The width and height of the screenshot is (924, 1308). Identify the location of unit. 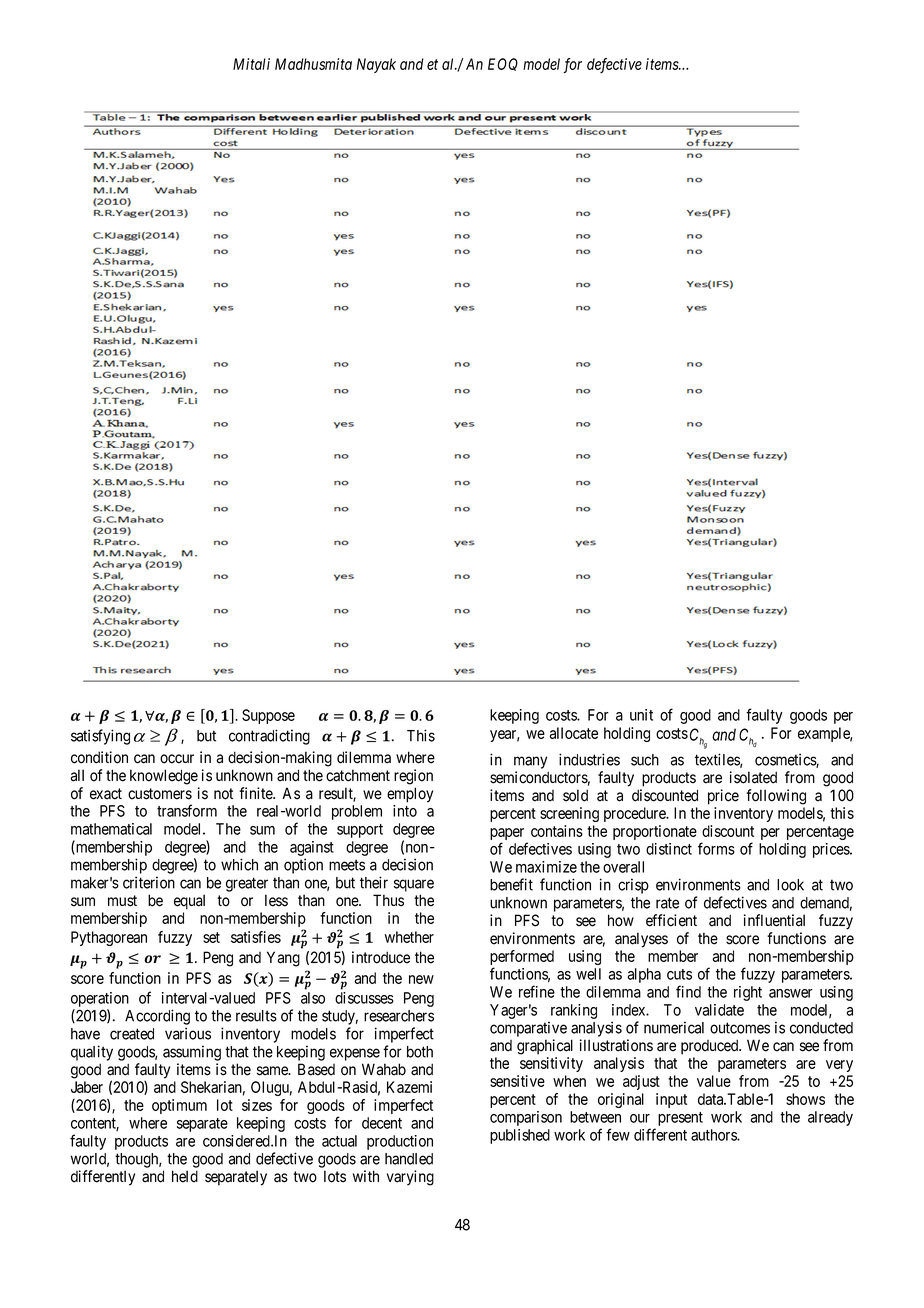
(641, 715).
